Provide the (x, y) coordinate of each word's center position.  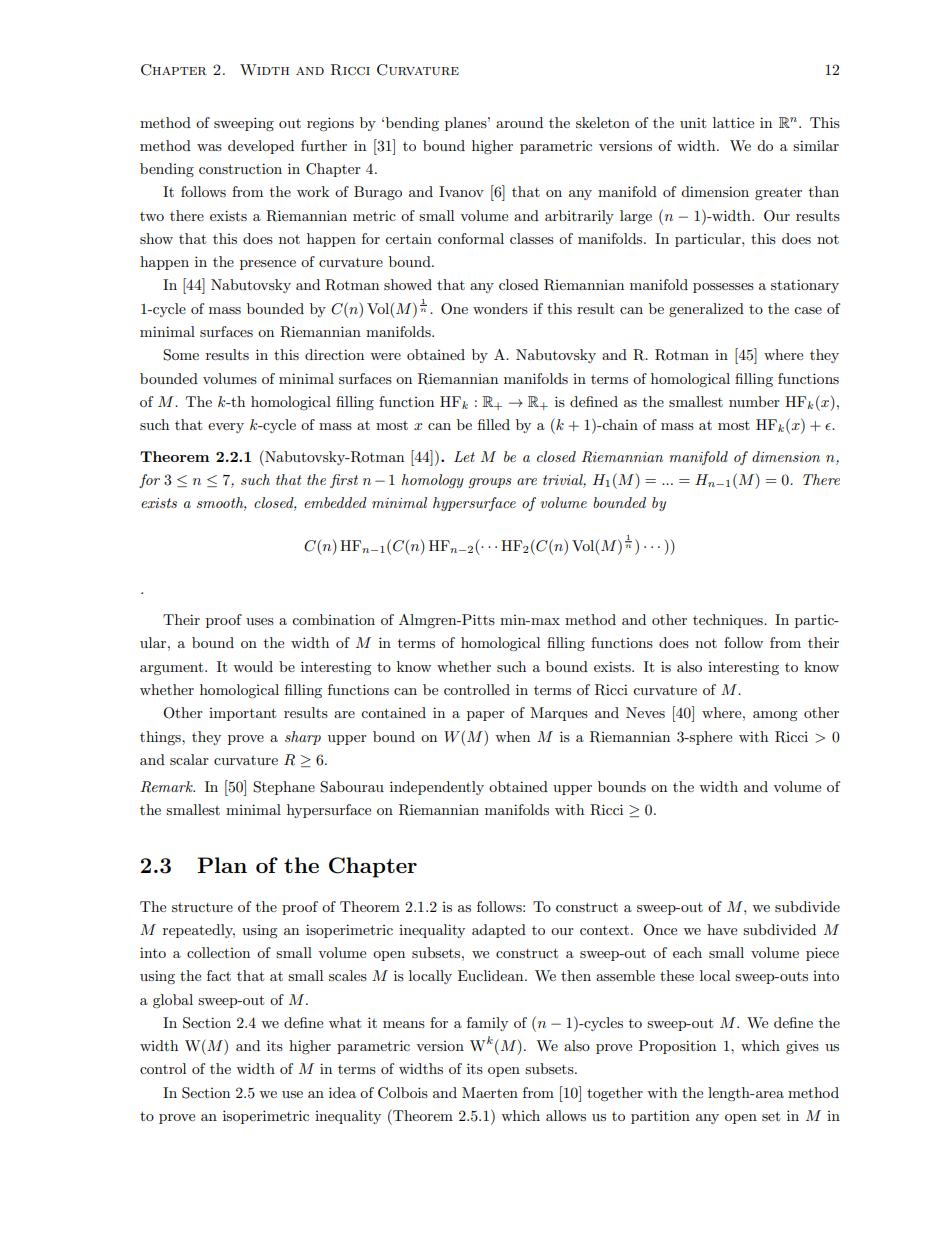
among (775, 716)
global (173, 1001)
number (754, 401)
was (209, 147)
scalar (189, 759)
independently (437, 788)
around (519, 122)
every (226, 428)
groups (490, 483)
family (487, 1024)
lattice (733, 122)
